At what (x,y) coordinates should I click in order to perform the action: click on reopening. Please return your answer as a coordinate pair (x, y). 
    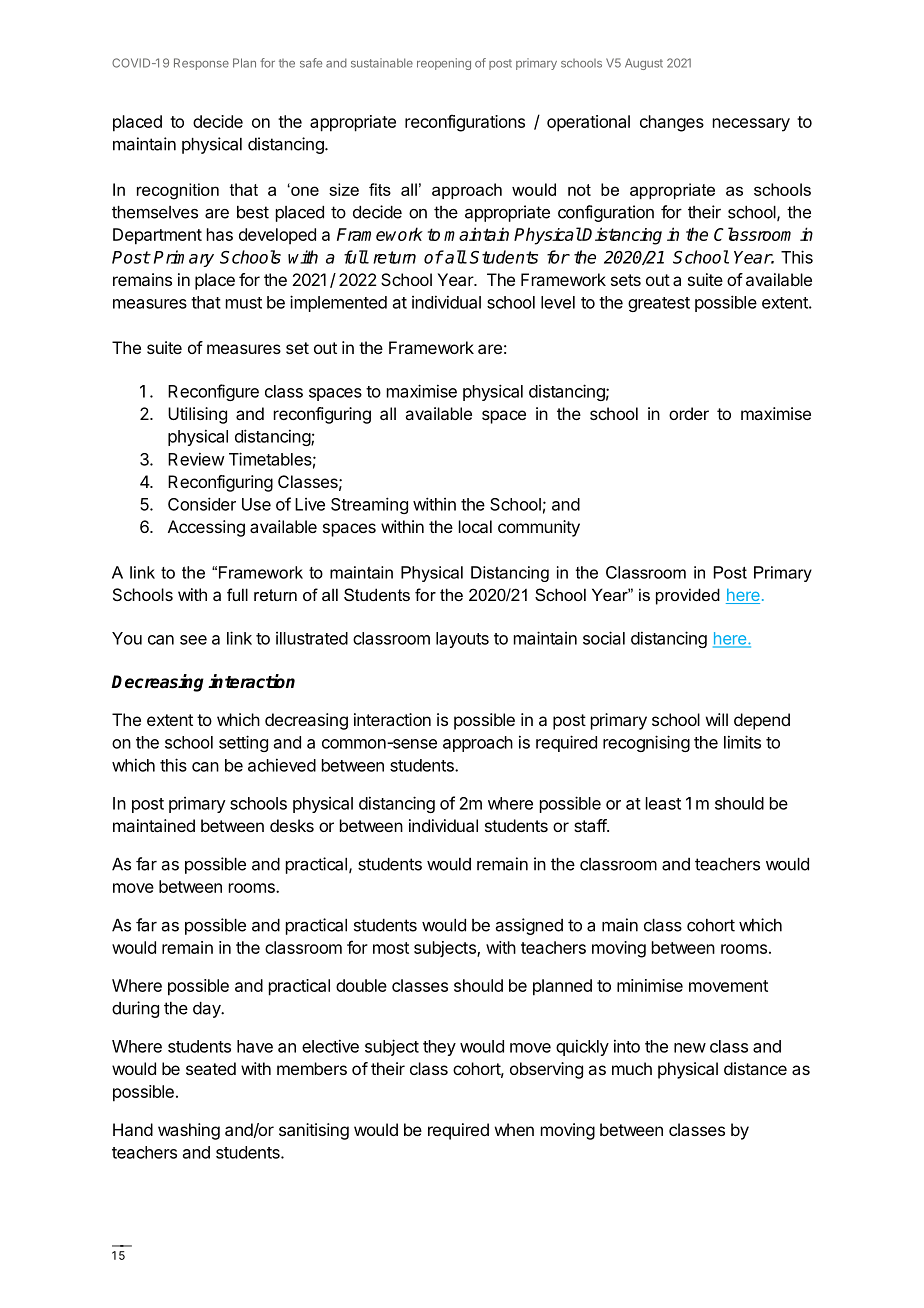
    Looking at the image, I should click on (444, 64).
